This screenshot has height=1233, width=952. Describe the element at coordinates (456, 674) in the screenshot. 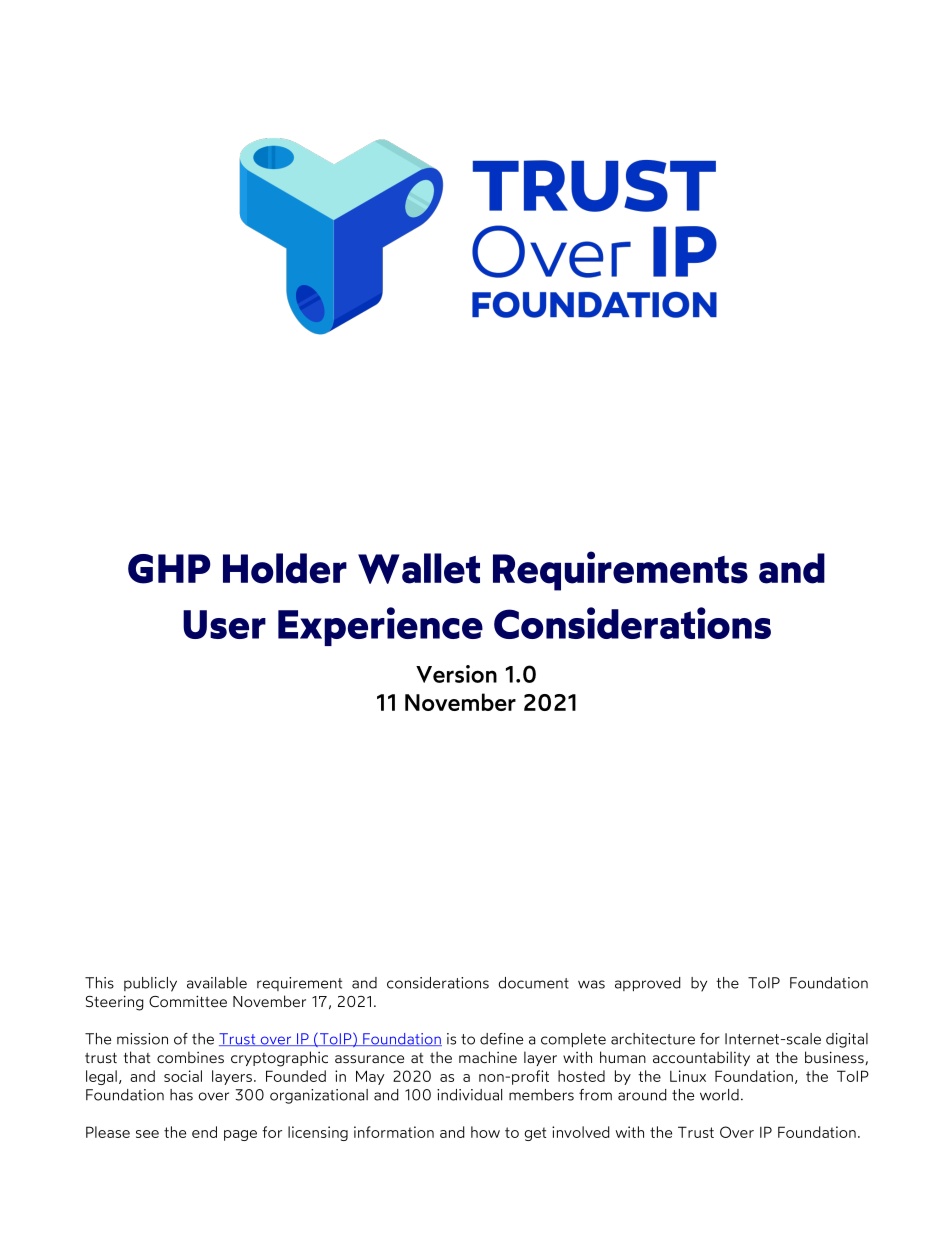

I see `Version` at that location.
